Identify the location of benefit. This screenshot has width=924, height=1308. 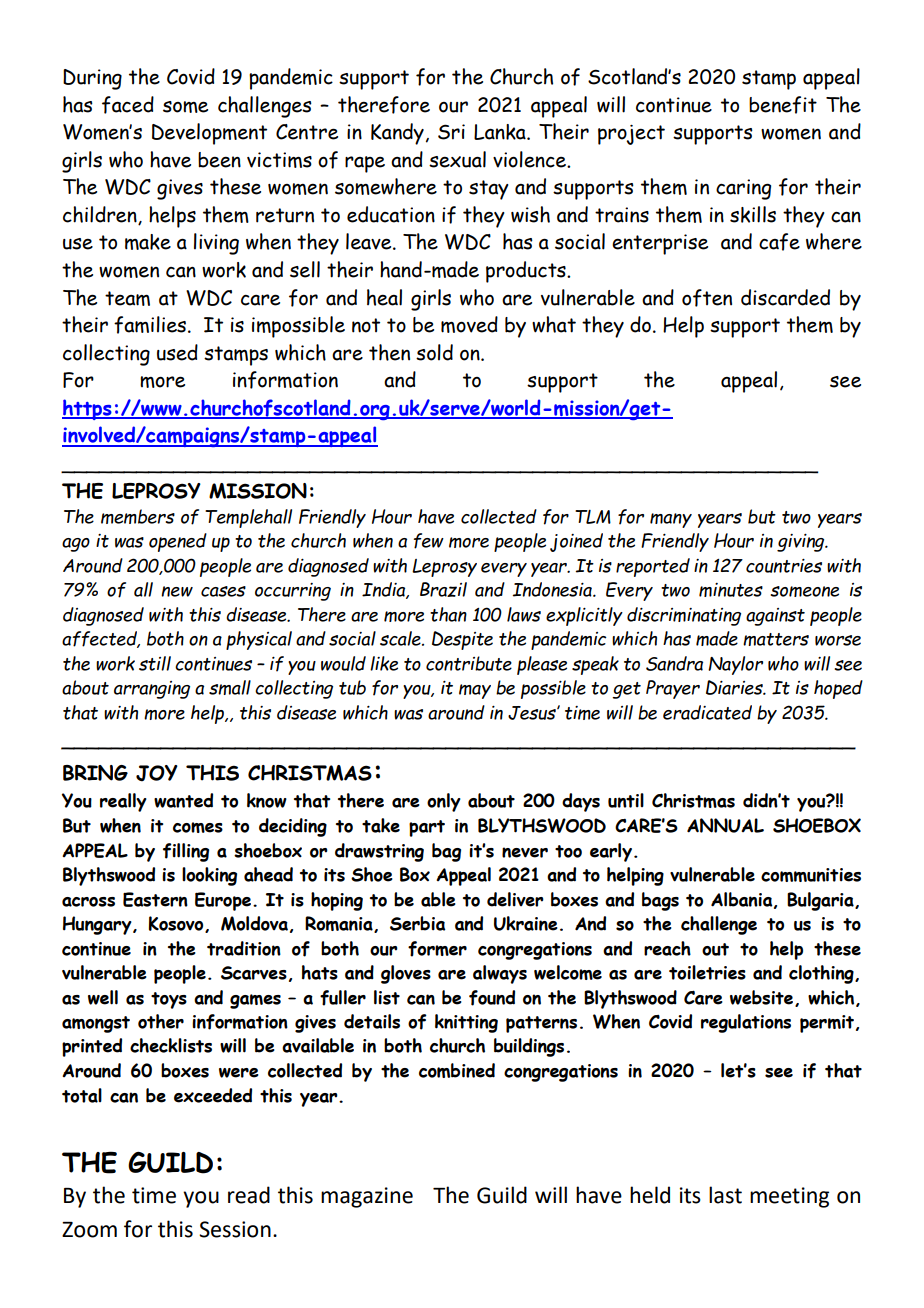
(783, 105).
